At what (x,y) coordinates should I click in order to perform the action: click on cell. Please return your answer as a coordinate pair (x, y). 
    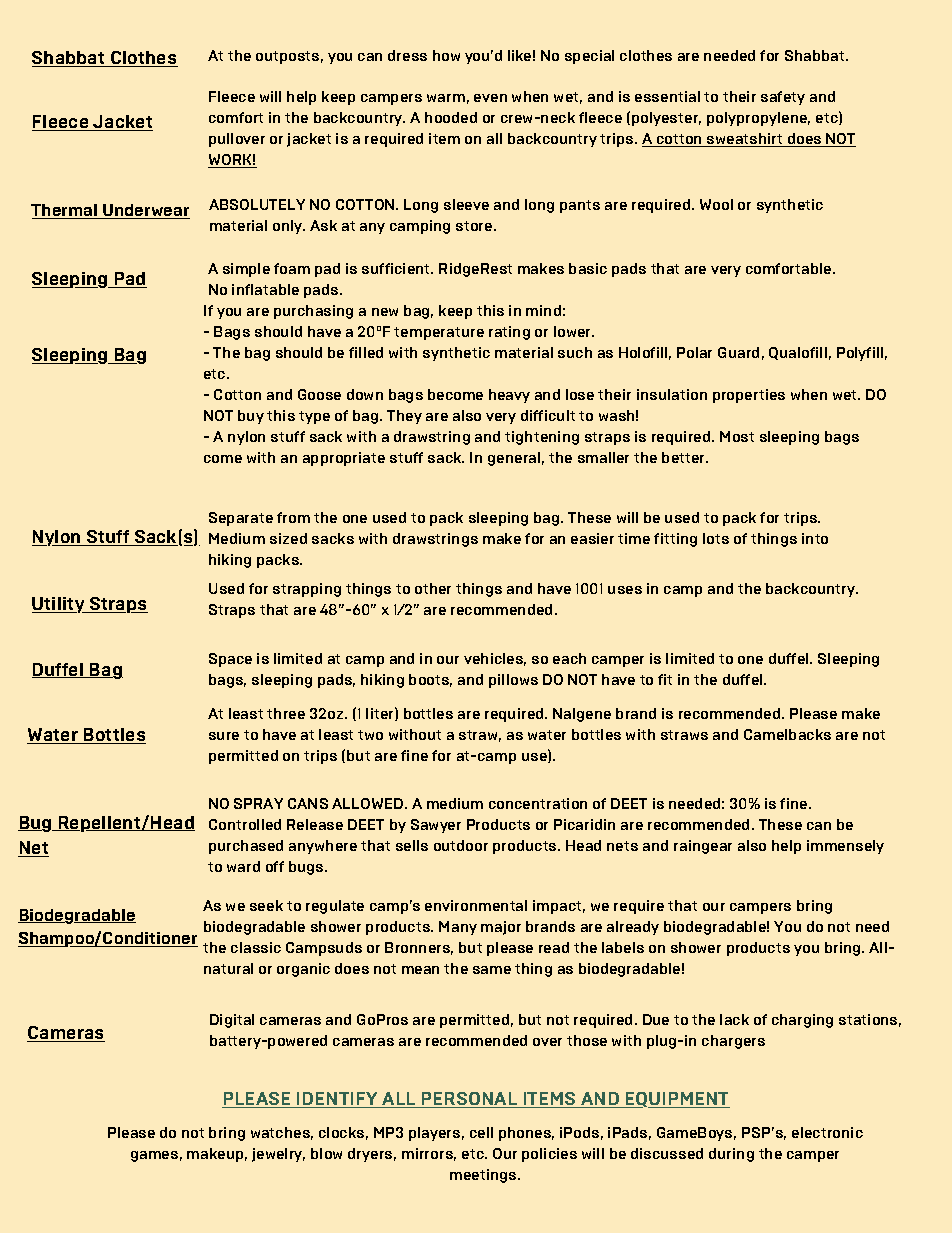
    Looking at the image, I should click on (481, 1132).
